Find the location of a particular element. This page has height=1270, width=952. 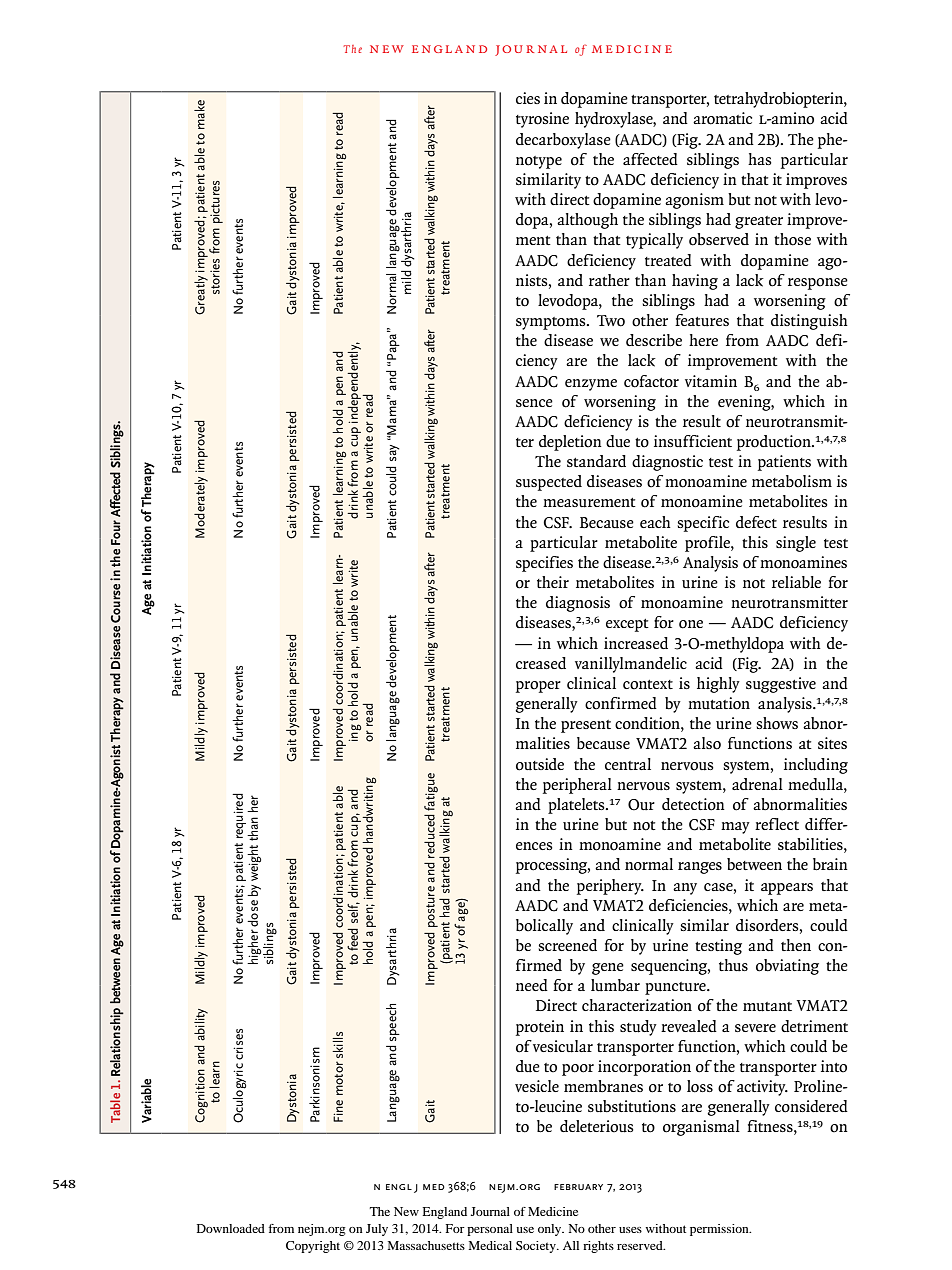

defect is located at coordinates (756, 522).
